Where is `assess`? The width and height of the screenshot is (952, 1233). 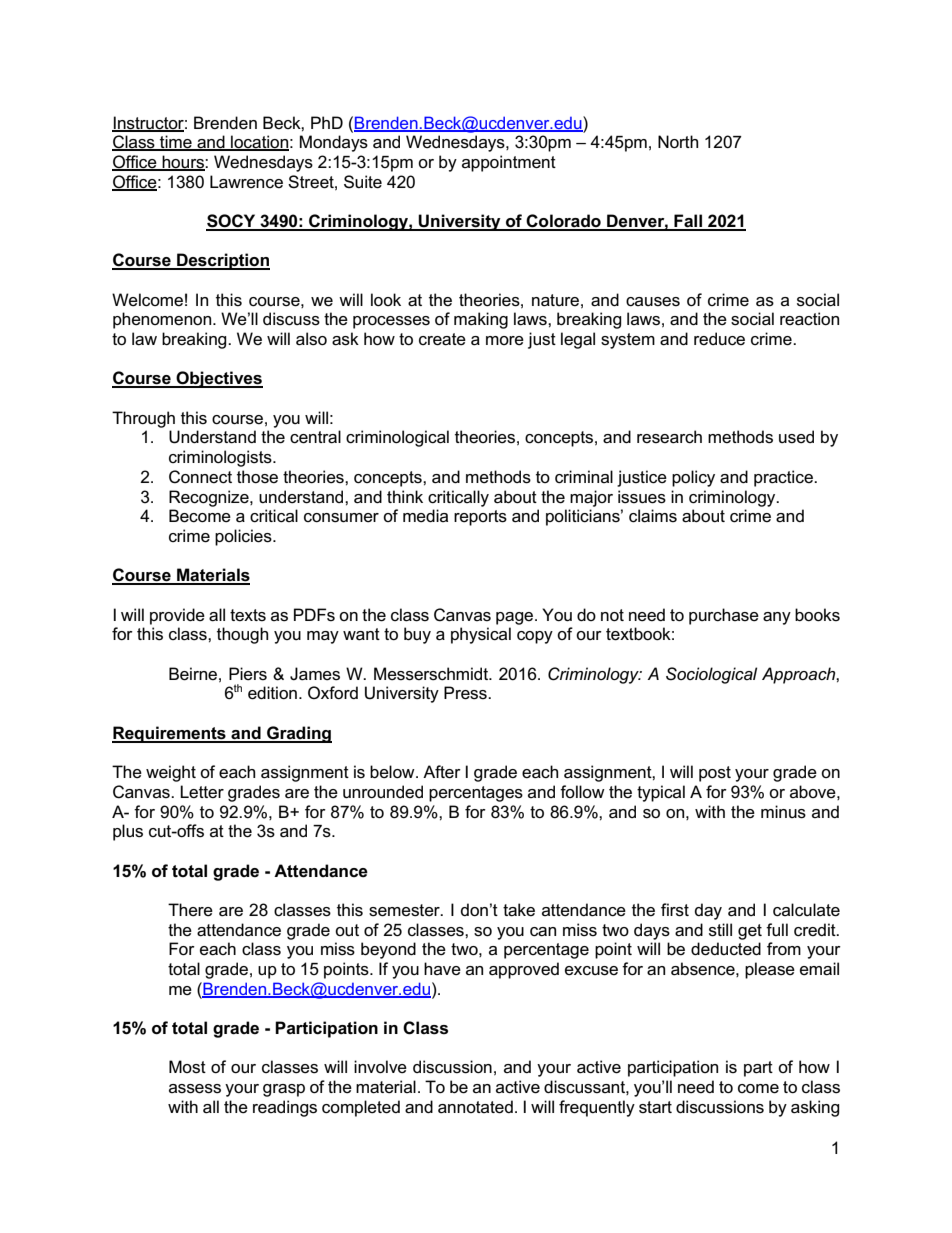
assess is located at coordinates (195, 1089).
